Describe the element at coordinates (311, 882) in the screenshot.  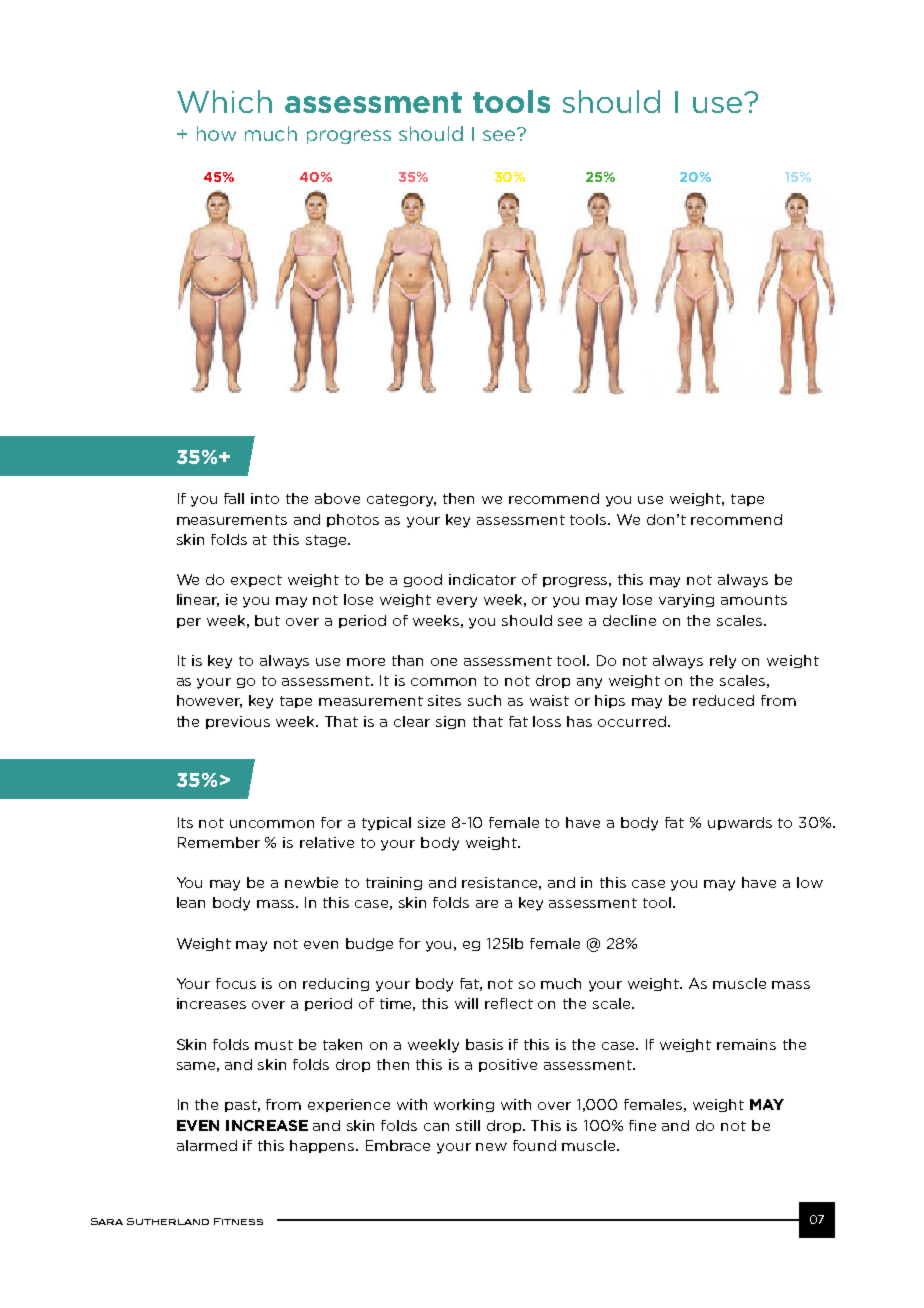
I see `newbie` at that location.
